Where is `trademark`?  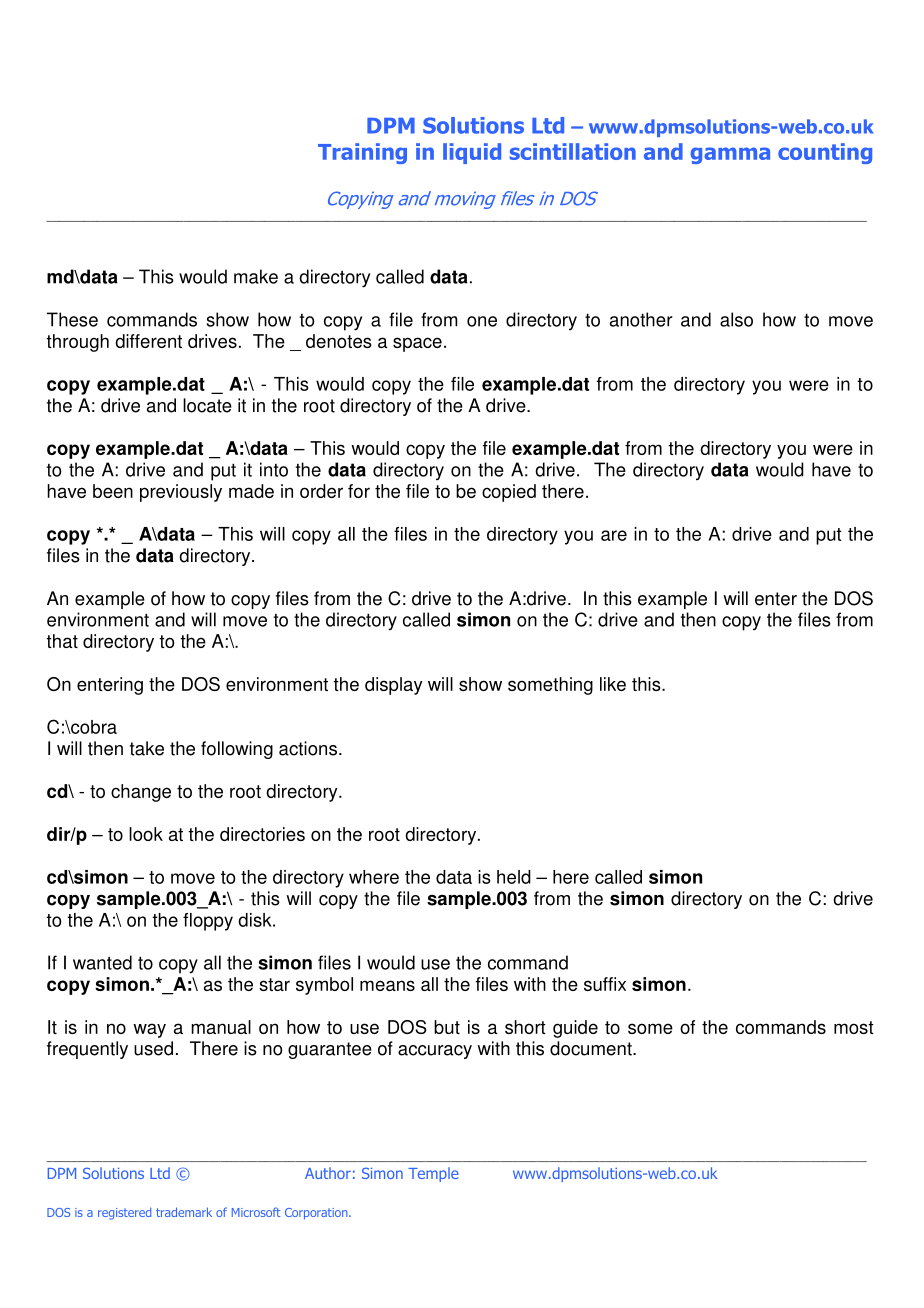
trademark is located at coordinates (184, 1212).
